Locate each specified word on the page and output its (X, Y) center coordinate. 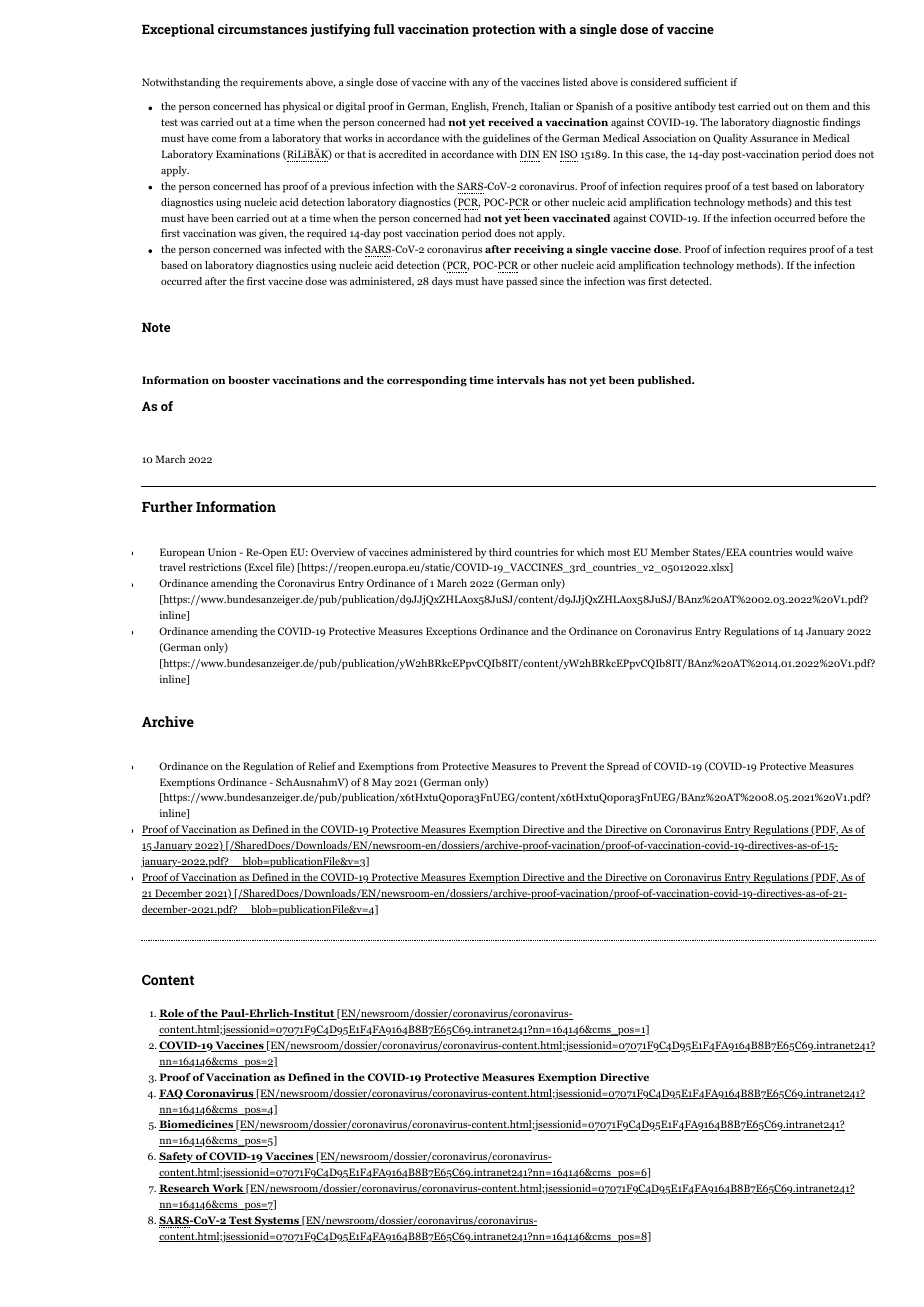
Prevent (569, 766)
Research (185, 1189)
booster (249, 380)
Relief (322, 766)
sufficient (706, 82)
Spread (623, 767)
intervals (521, 380)
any (480, 84)
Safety (177, 1157)
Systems (277, 1221)
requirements (272, 83)
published (665, 381)
